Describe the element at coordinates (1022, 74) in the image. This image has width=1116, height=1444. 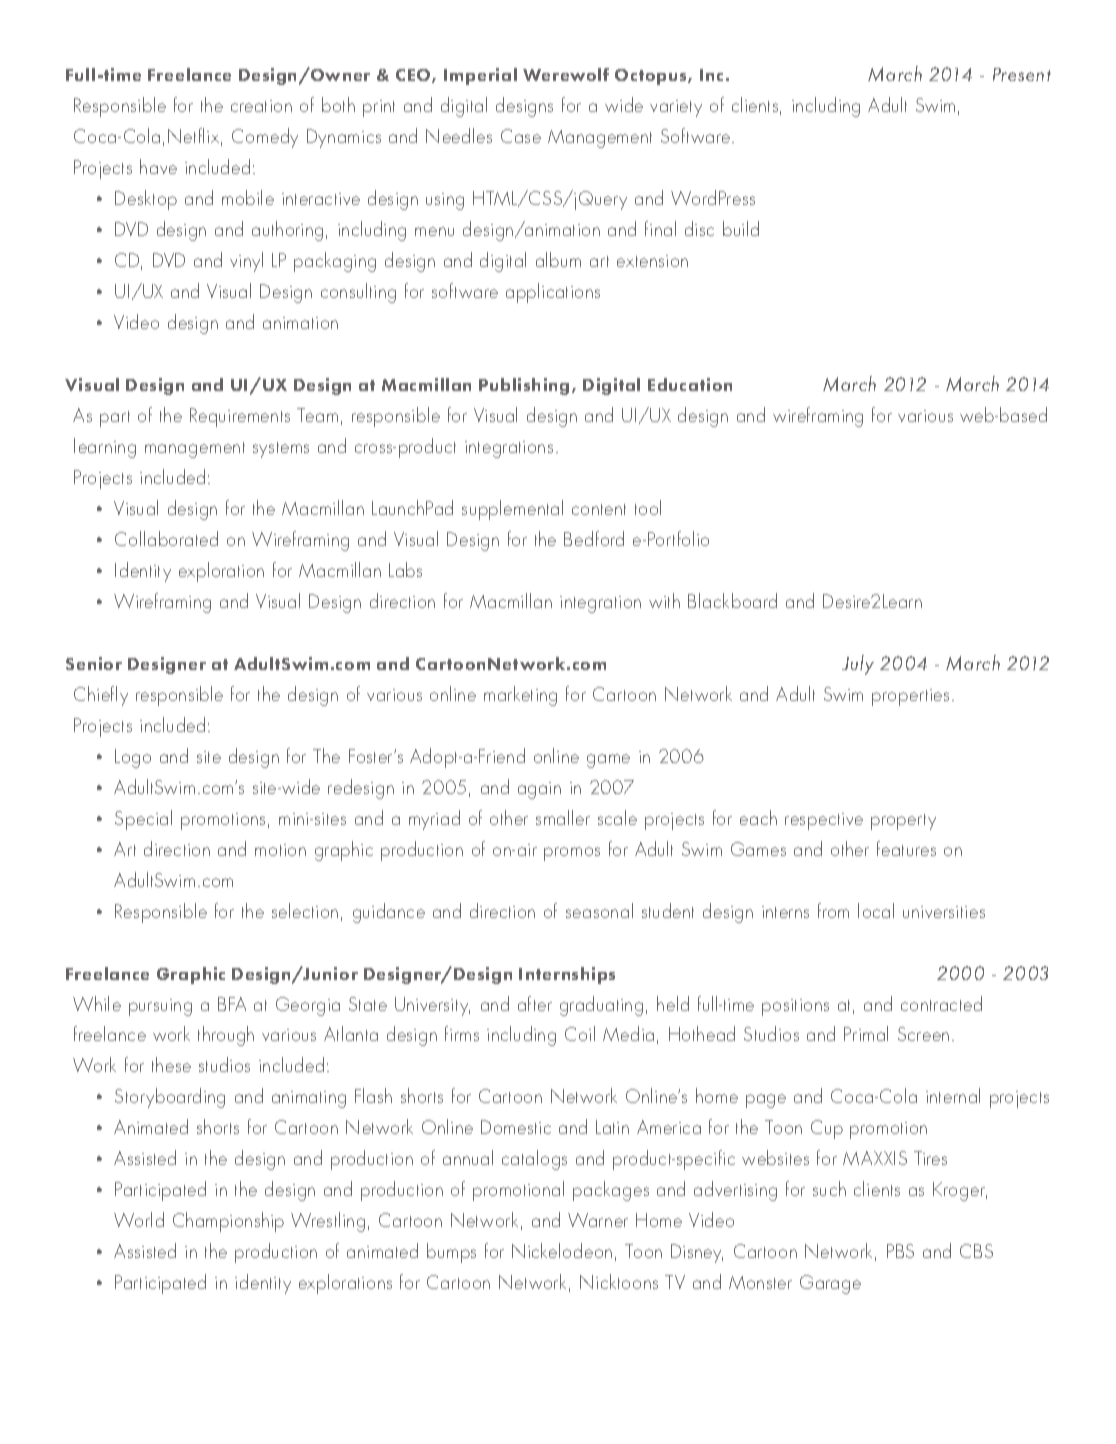
I see `Present` at that location.
